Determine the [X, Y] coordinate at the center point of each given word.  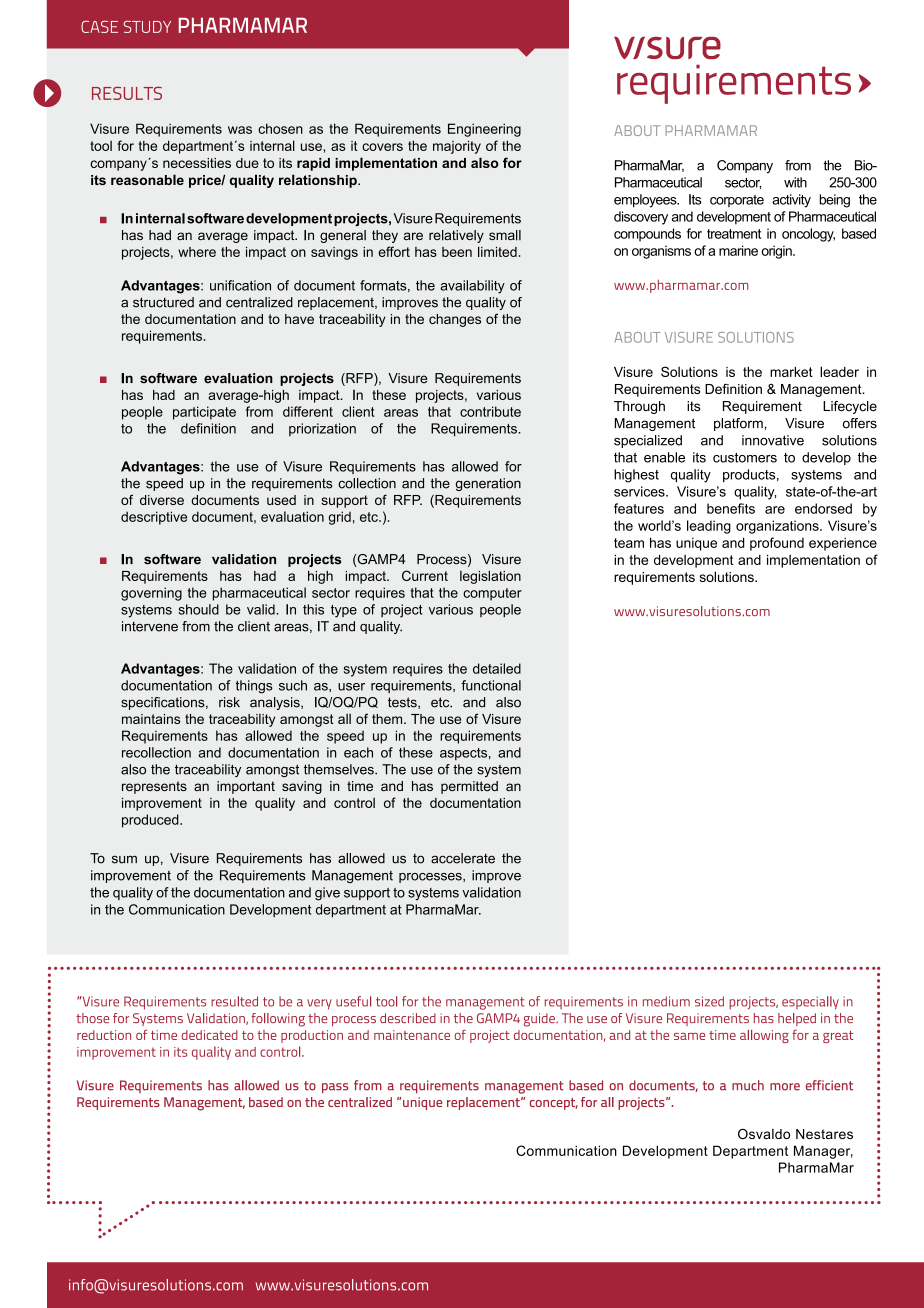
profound [777, 544]
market [791, 372]
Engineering [484, 130]
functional [491, 685]
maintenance [412, 1035]
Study [147, 27]
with [795, 182]
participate [204, 413]
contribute [490, 411]
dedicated [209, 1035]
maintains [151, 719]
